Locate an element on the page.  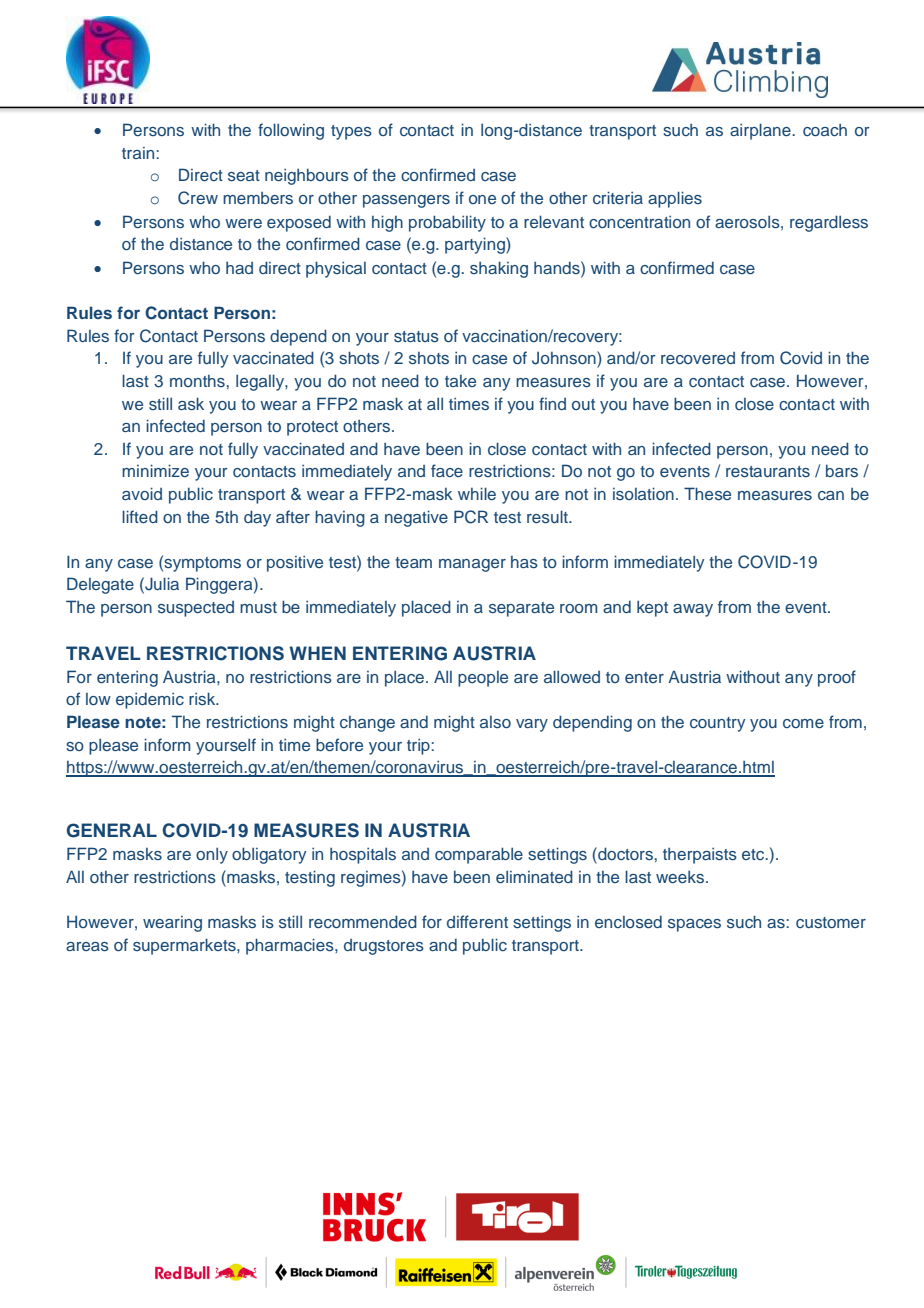
recovered is located at coordinates (698, 358).
